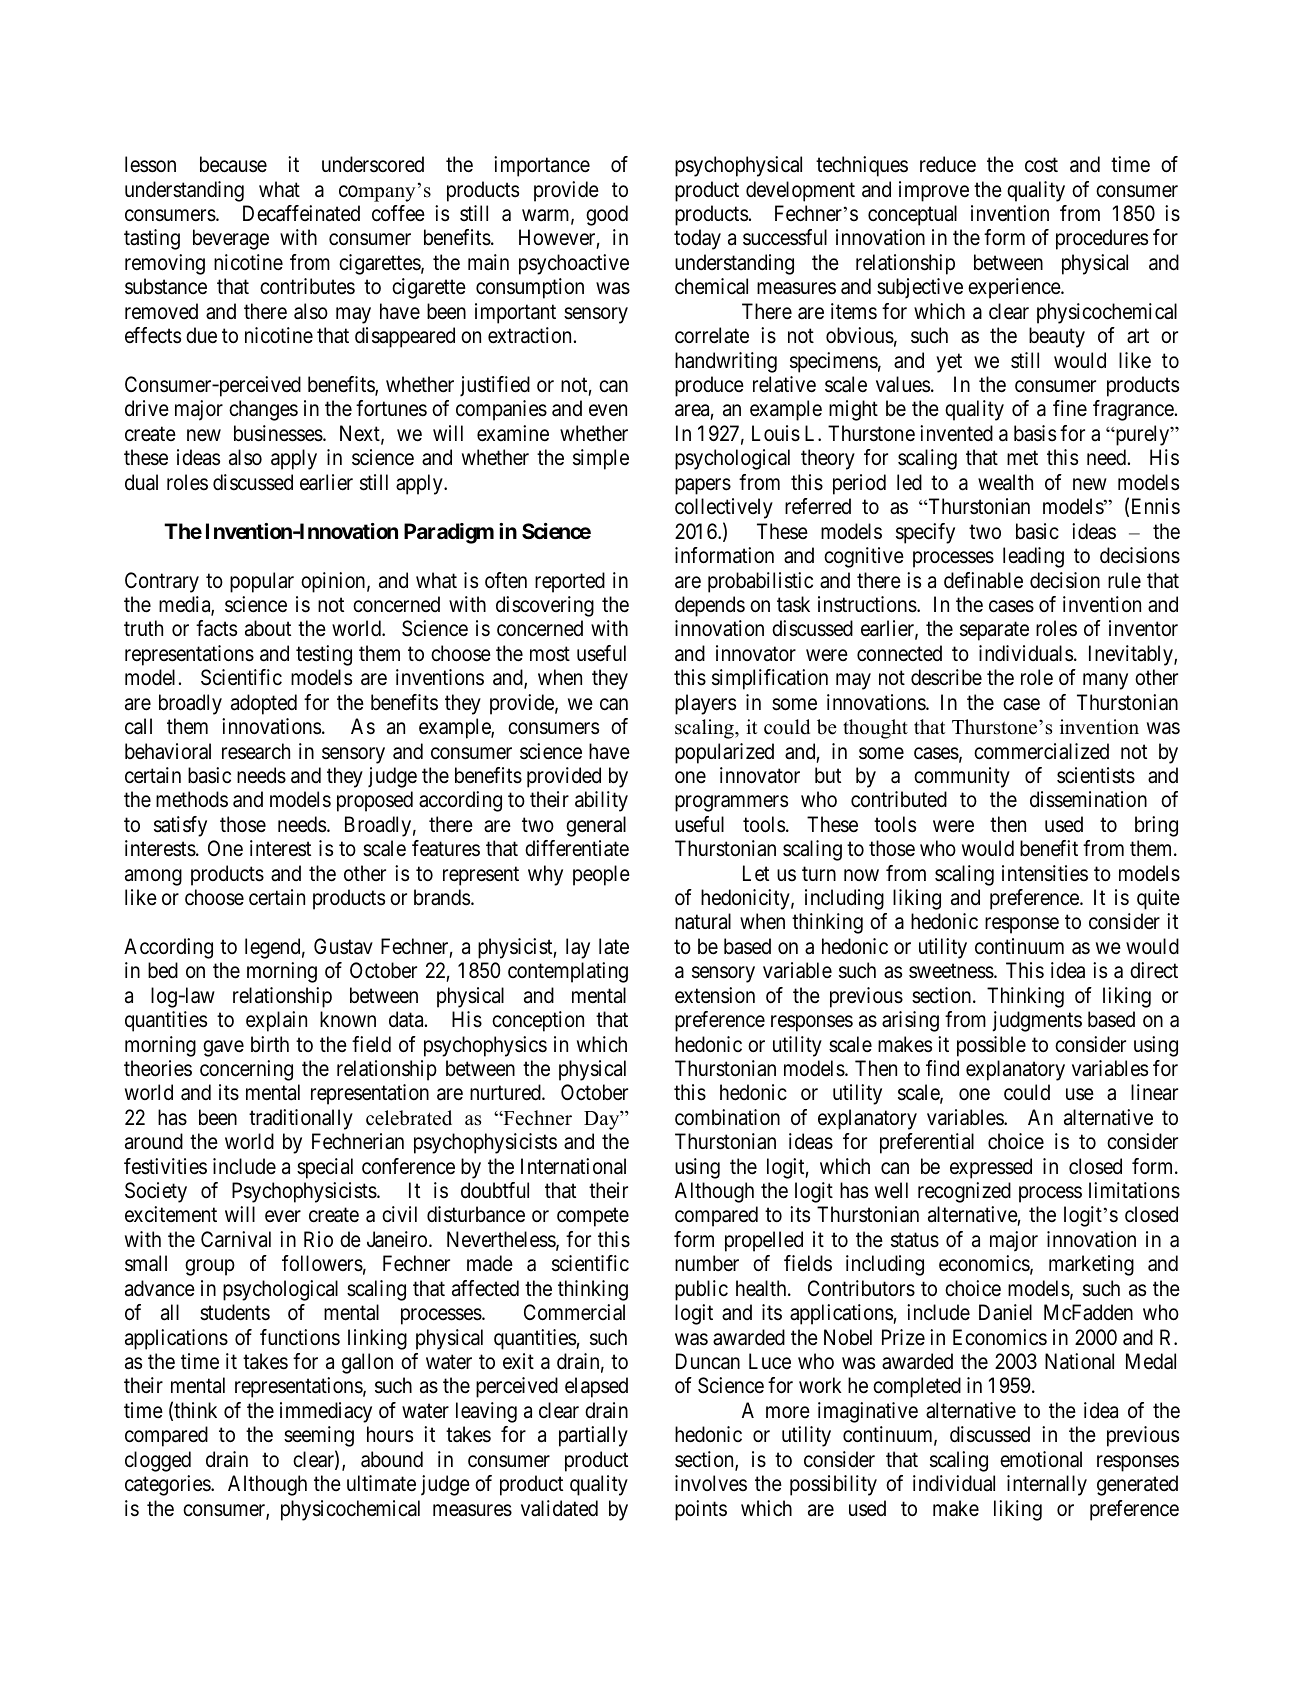 The image size is (1299, 1682). What do you see at coordinates (1041, 165) in the image?
I see `cost` at bounding box center [1041, 165].
